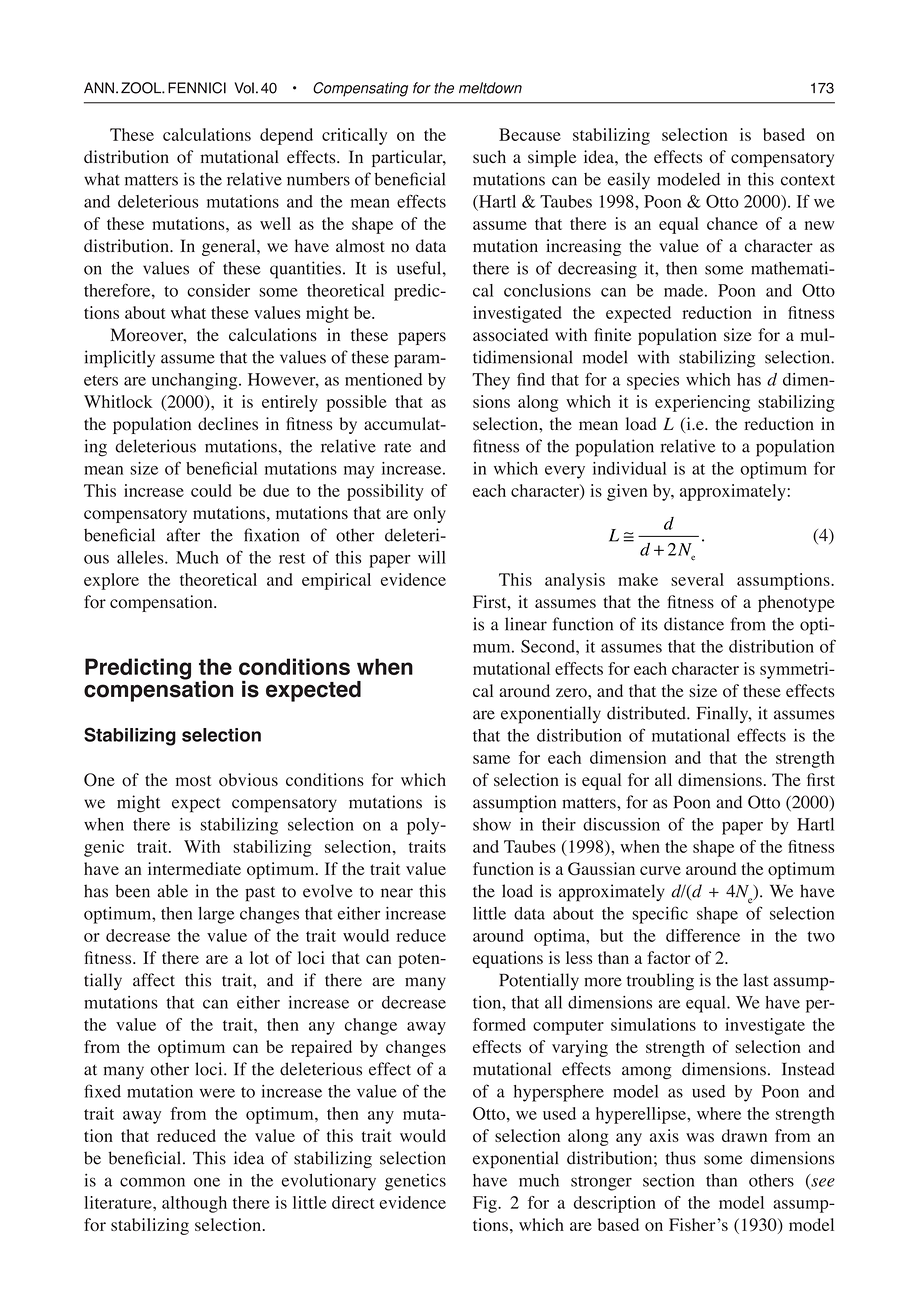 The height and width of the screenshot is (1314, 924). Describe the element at coordinates (99, 87) in the screenshot. I see `ANN` at that location.
